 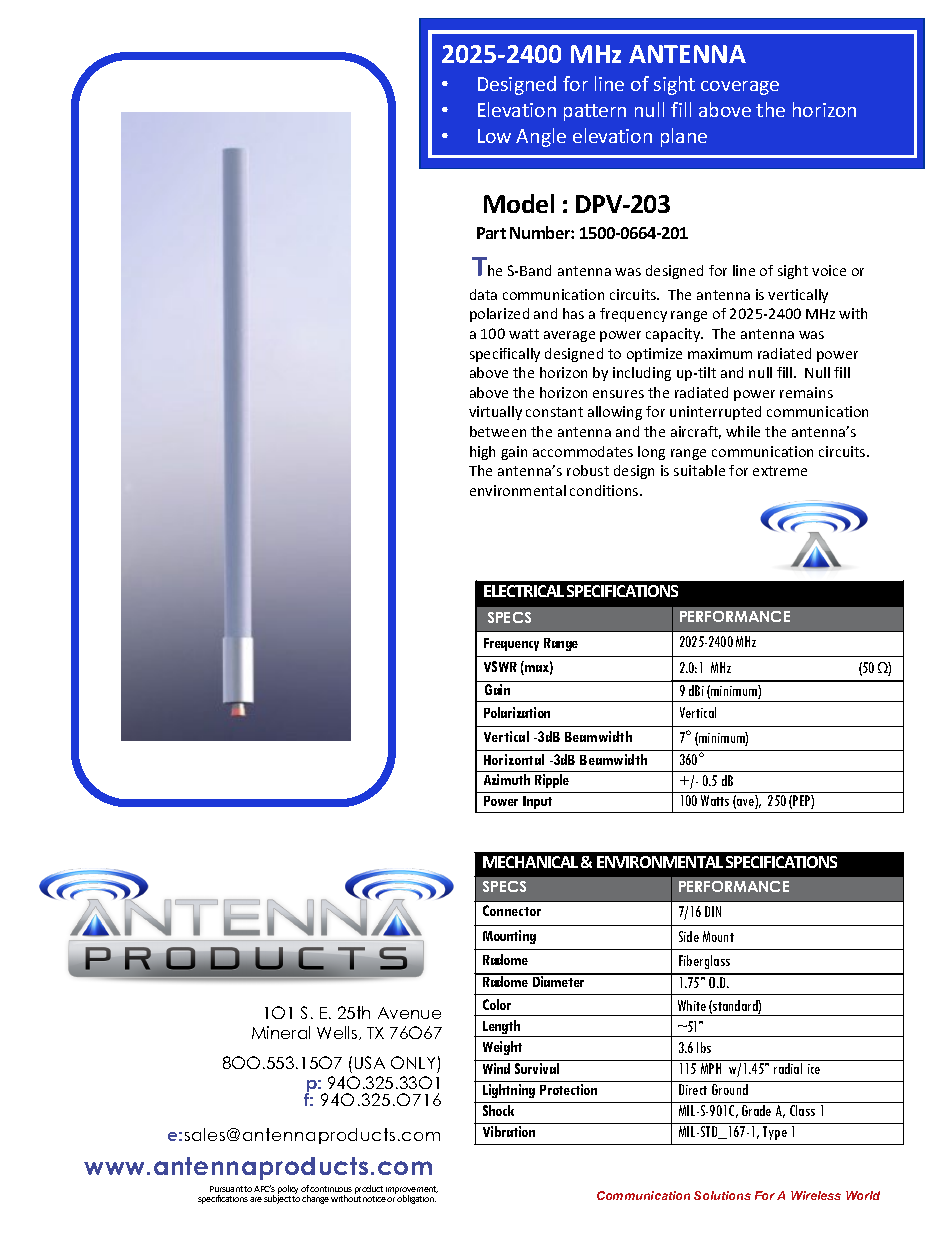 I want to click on policy, so click(x=288, y=1191).
